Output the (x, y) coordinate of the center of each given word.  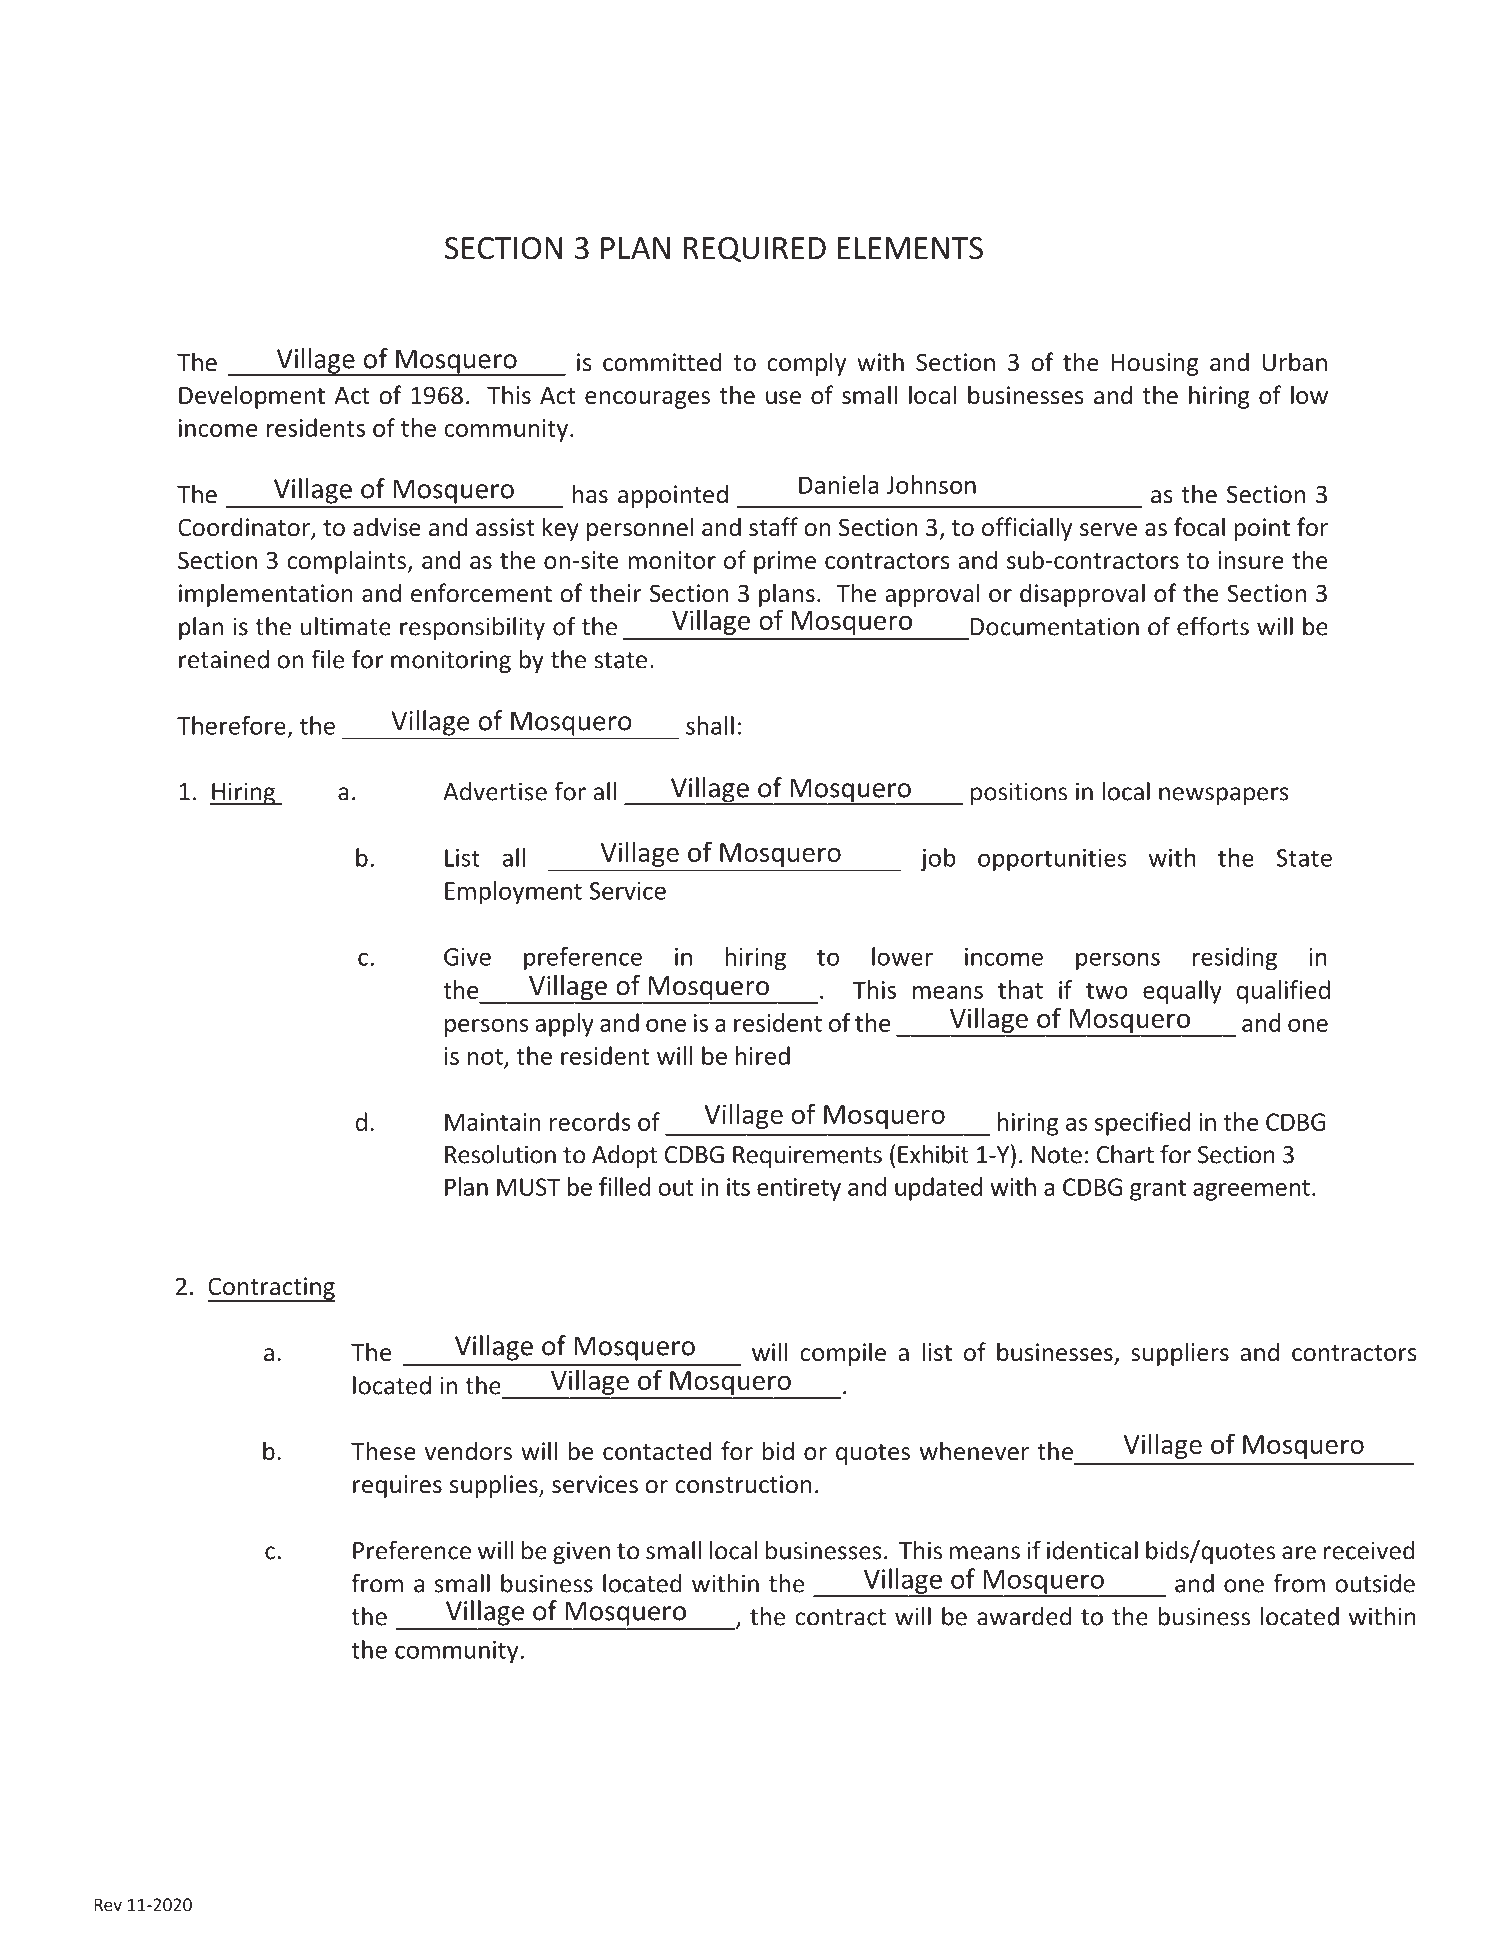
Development (252, 397)
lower (902, 956)
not (485, 1057)
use (783, 398)
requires (397, 1486)
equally (1182, 992)
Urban (1294, 362)
